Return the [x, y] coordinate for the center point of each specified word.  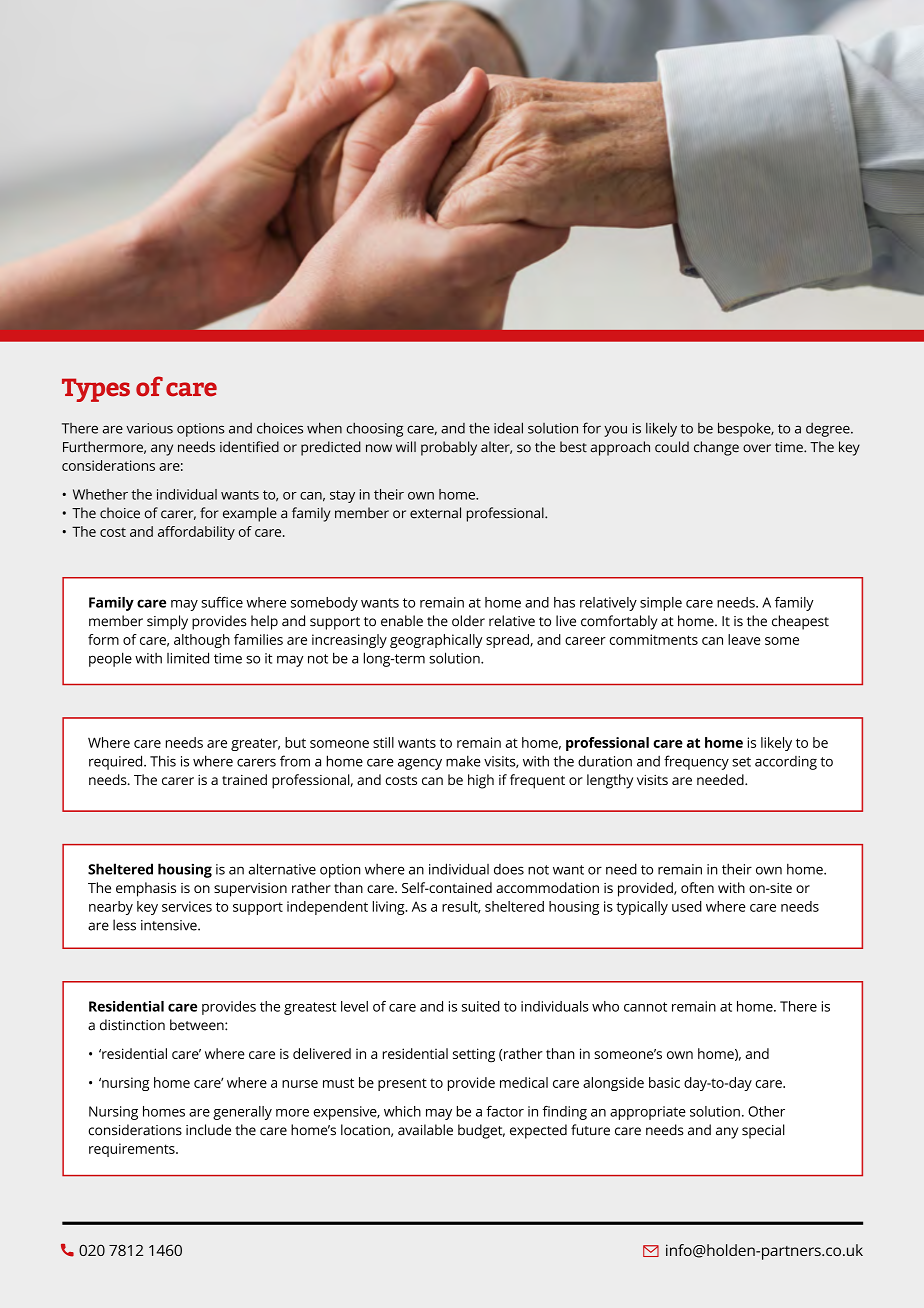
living [390, 908]
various [149, 428]
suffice [222, 602]
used [687, 906]
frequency [696, 762]
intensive [170, 925]
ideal [508, 428]
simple [661, 604]
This [163, 761]
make [463, 761]
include [208, 1130]
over [757, 448]
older [468, 621]
